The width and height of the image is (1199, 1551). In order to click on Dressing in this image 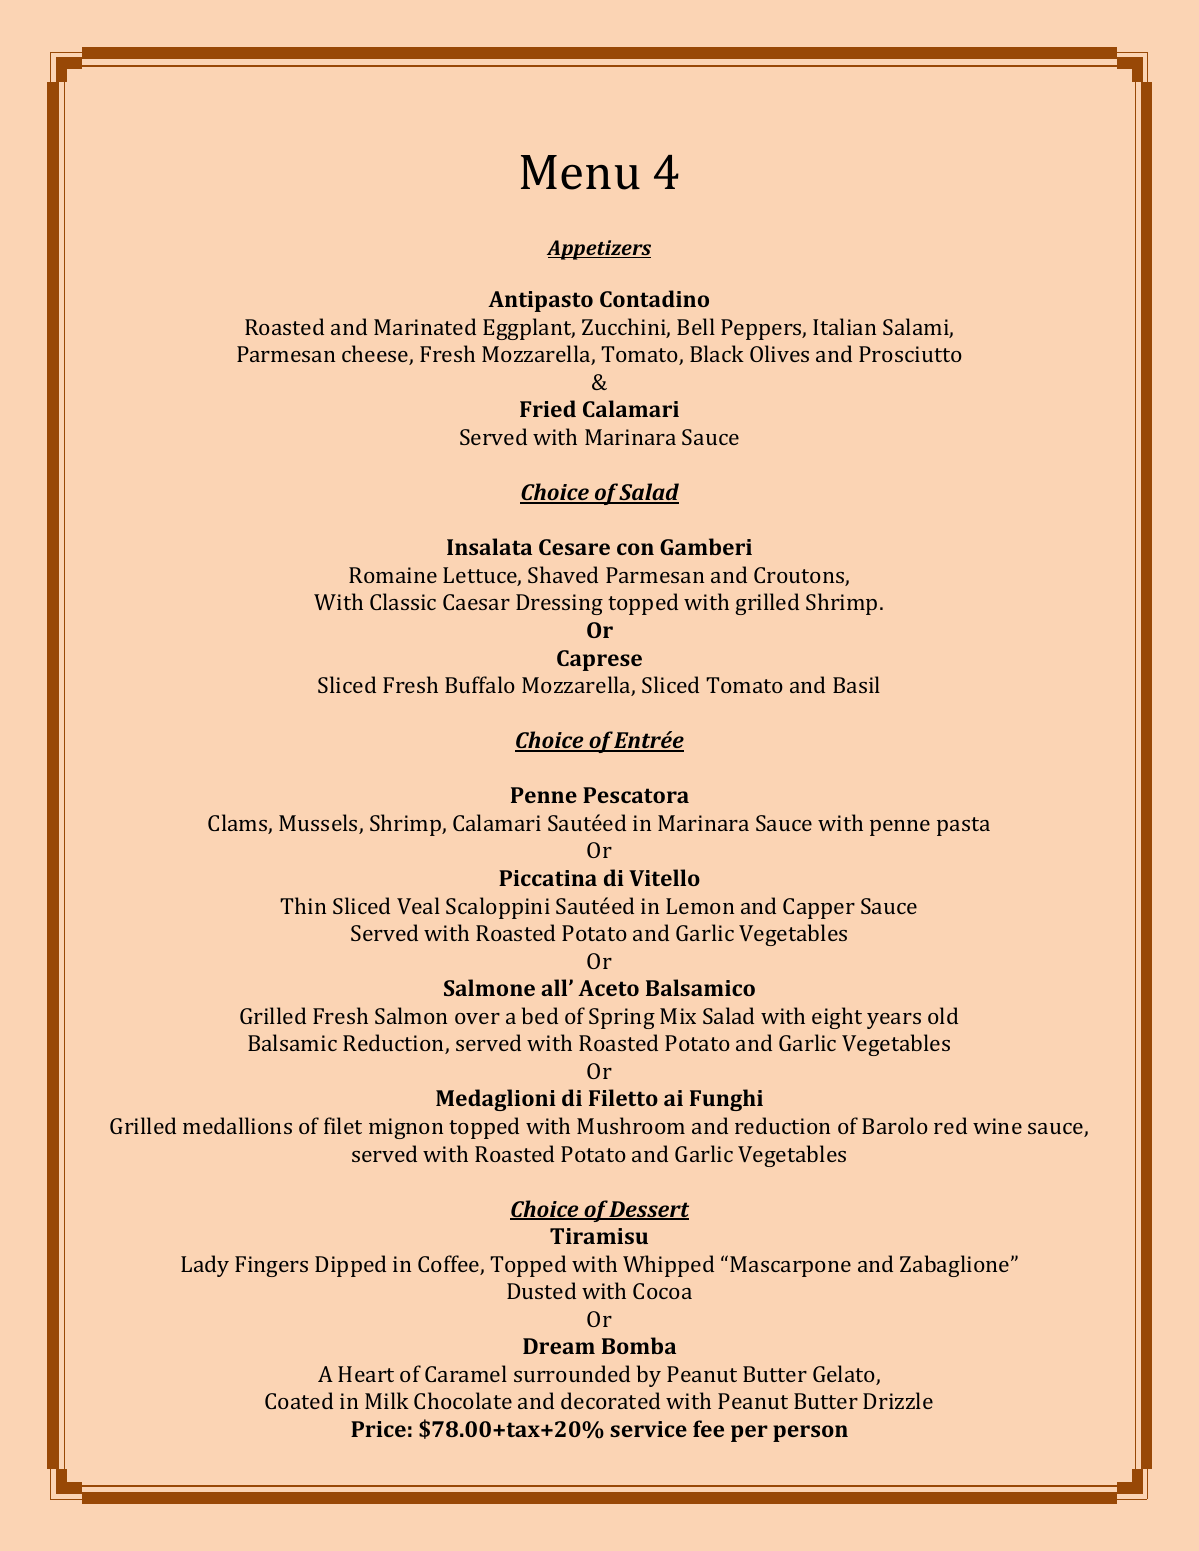, I will do `click(559, 604)`.
